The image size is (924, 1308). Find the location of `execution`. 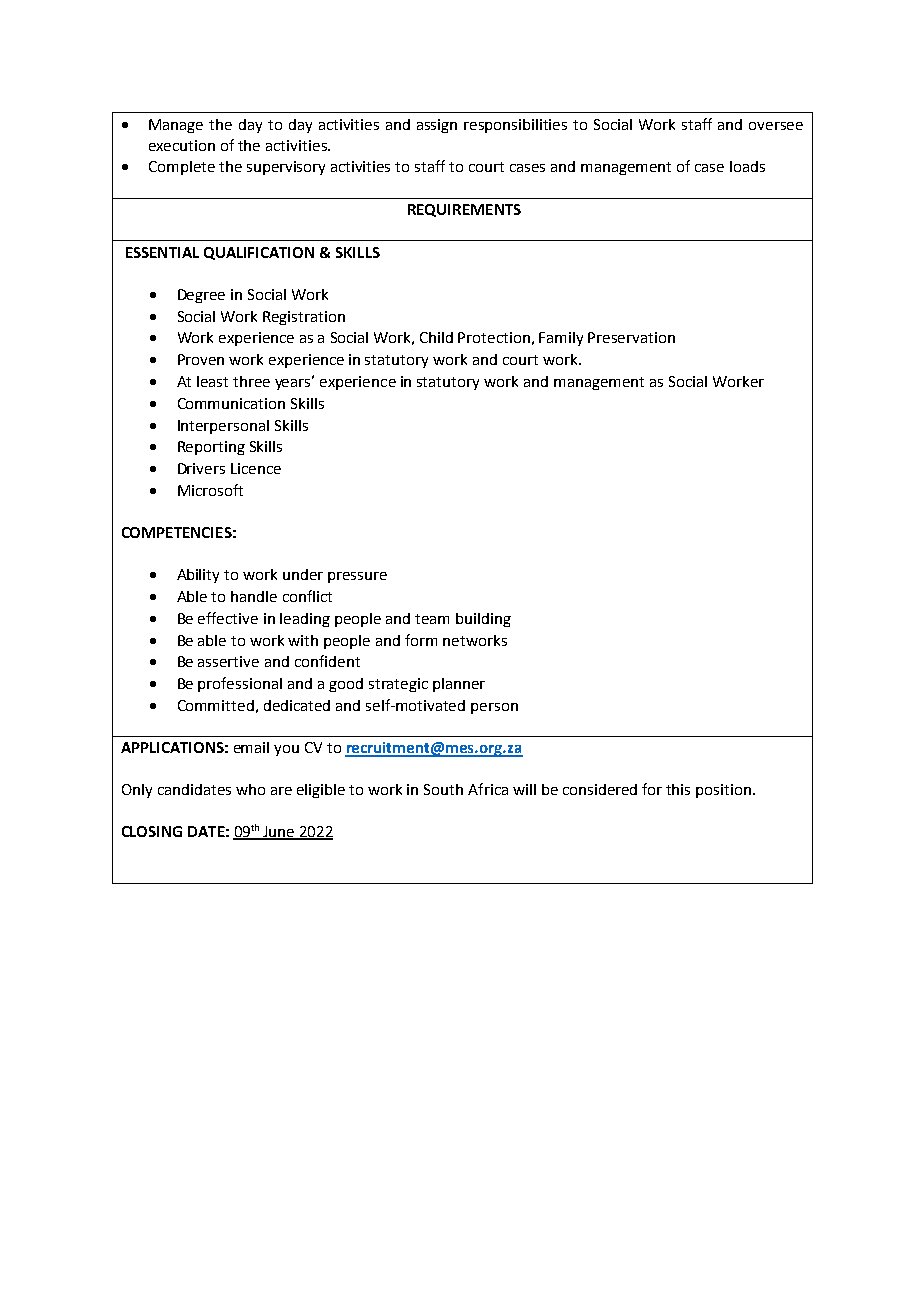

execution is located at coordinates (182, 145).
